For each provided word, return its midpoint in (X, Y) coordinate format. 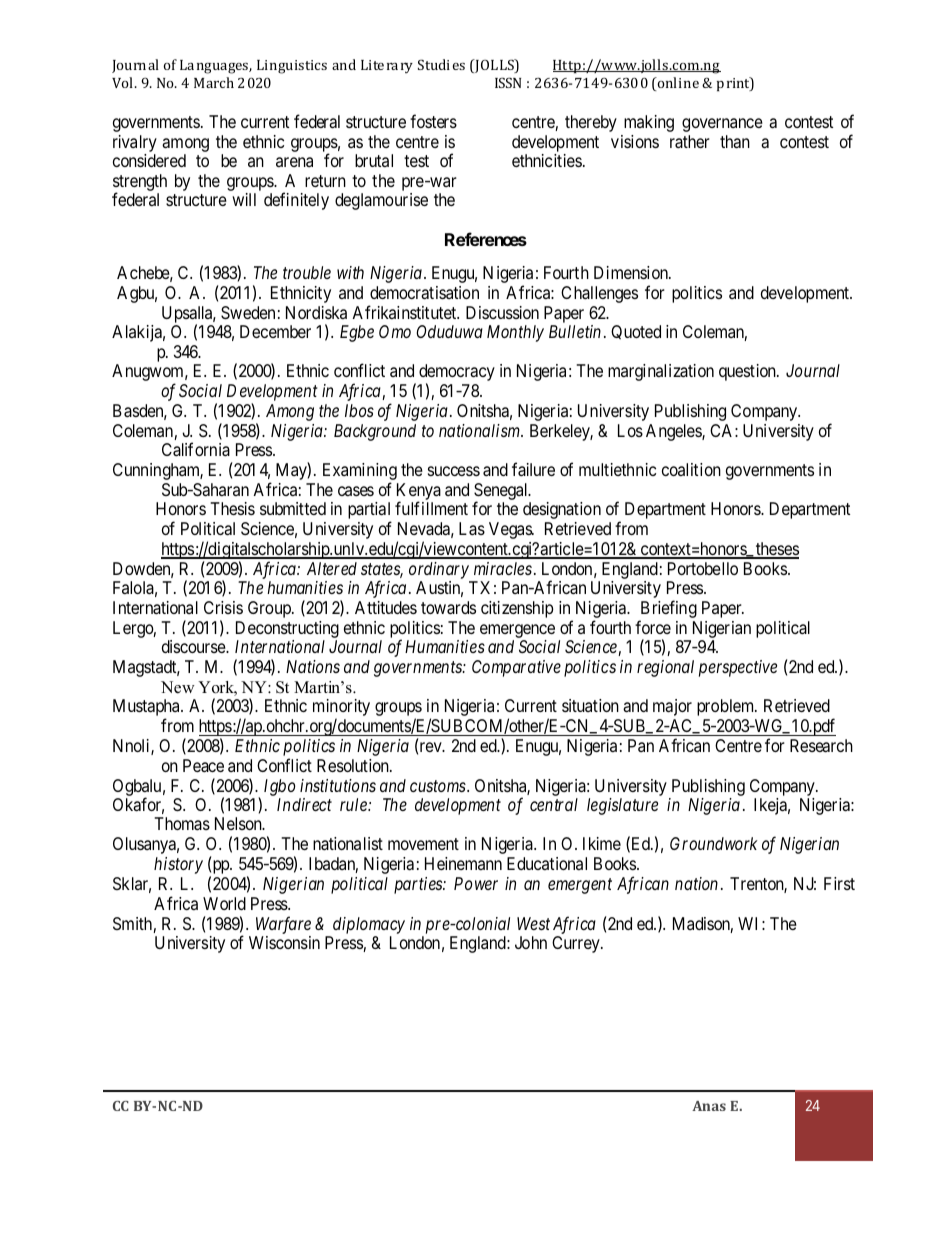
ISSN (508, 82)
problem (727, 707)
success (454, 471)
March (214, 82)
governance (722, 125)
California (196, 449)
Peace (203, 765)
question (748, 372)
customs (439, 786)
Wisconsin (284, 942)
